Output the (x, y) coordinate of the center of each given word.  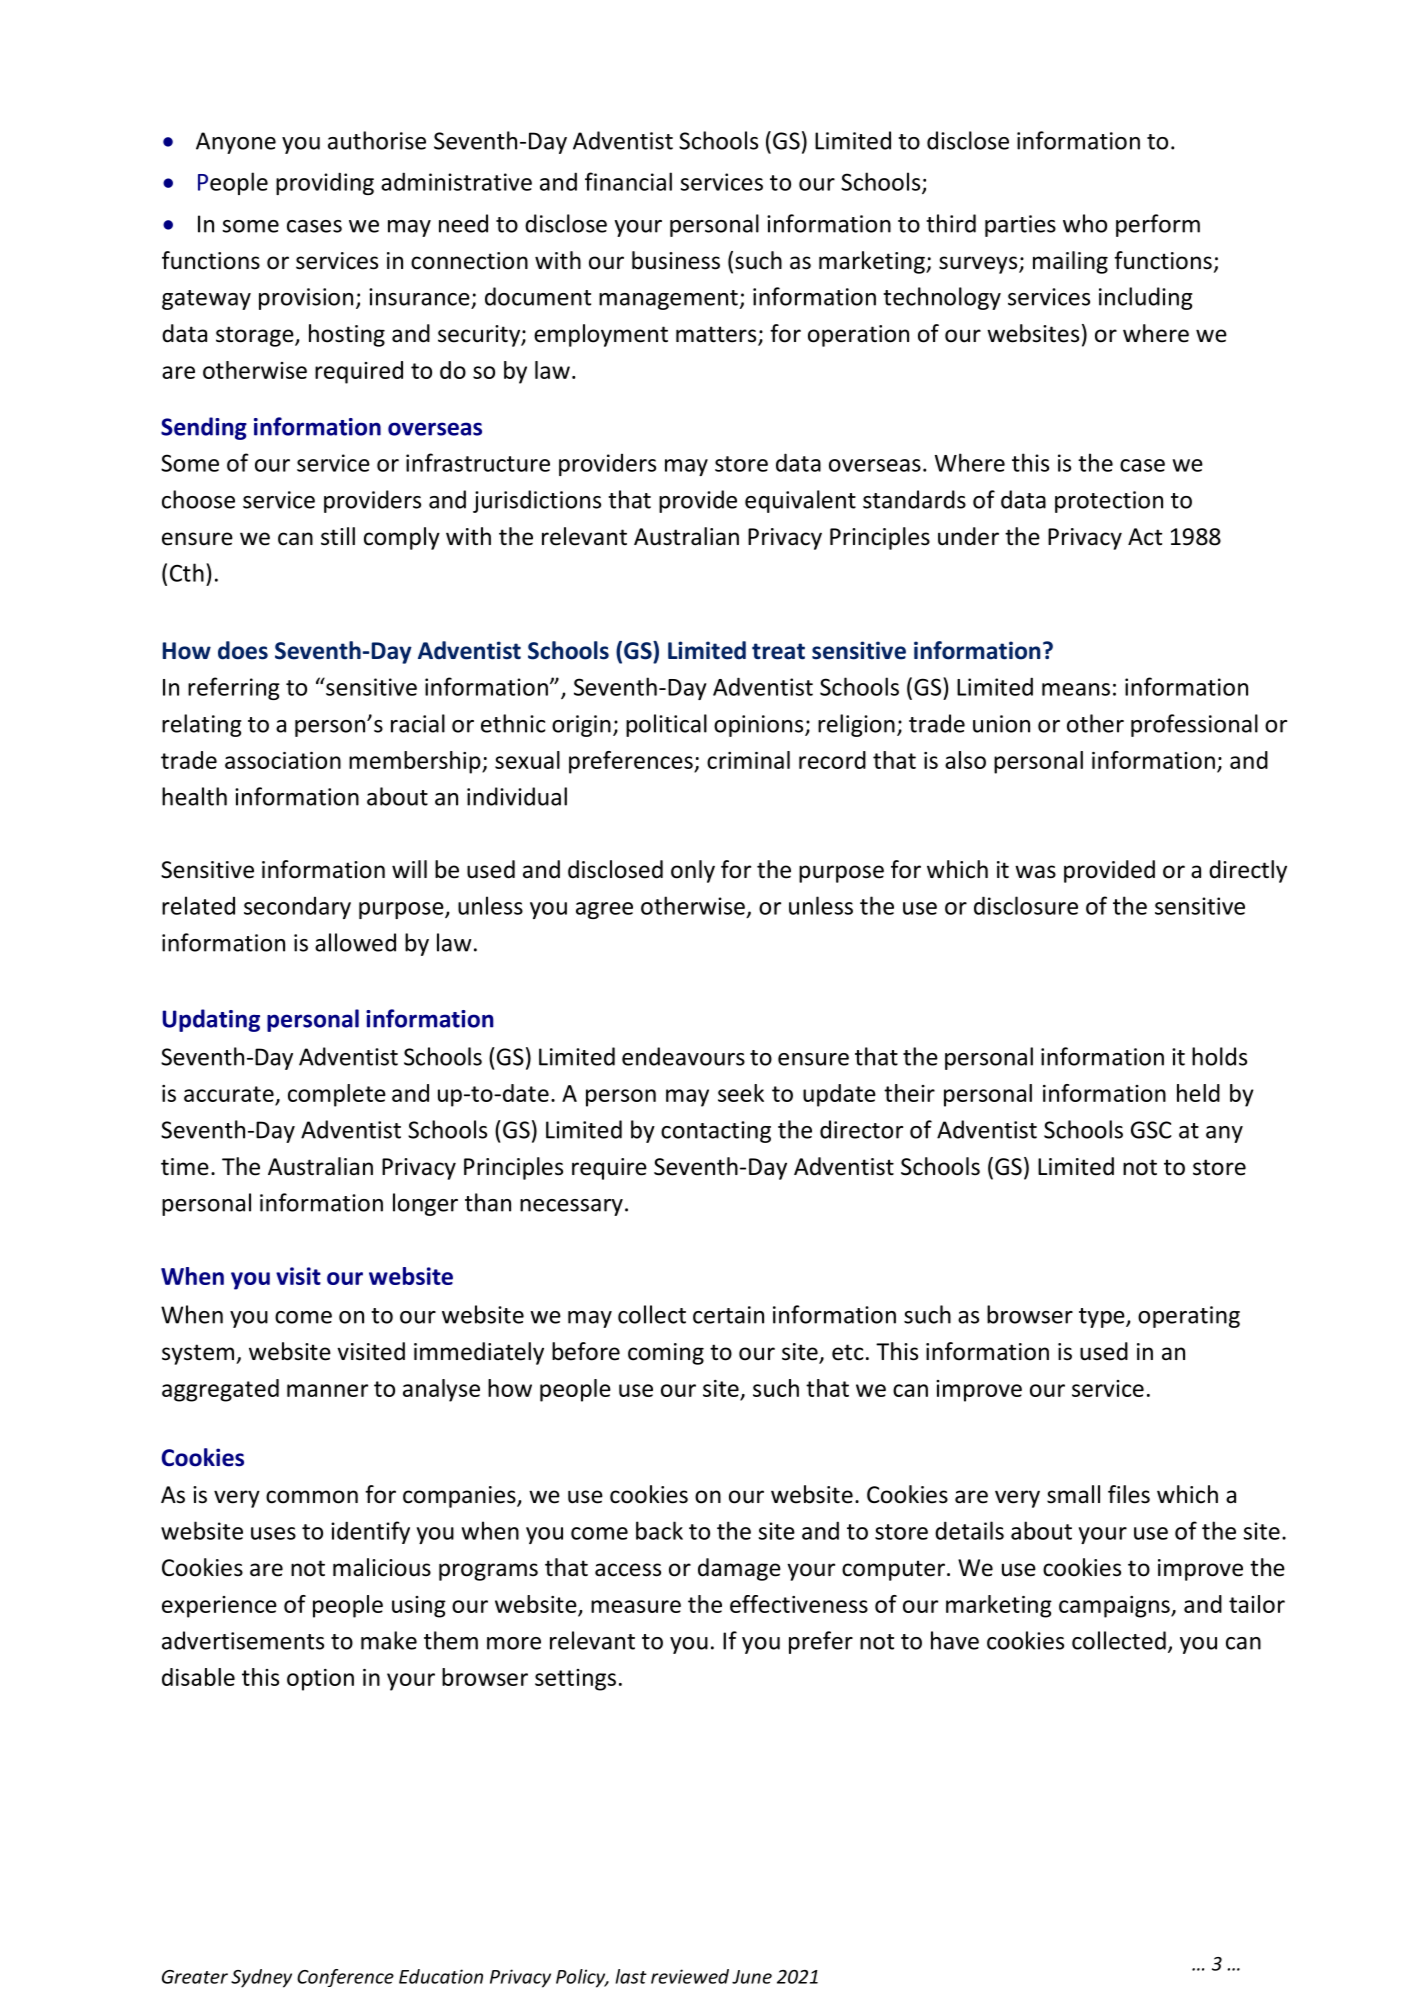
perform (1158, 225)
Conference (345, 1978)
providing (325, 183)
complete (337, 1095)
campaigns (1115, 1607)
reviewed (690, 1976)
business (676, 260)
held (1198, 1093)
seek (741, 1093)
